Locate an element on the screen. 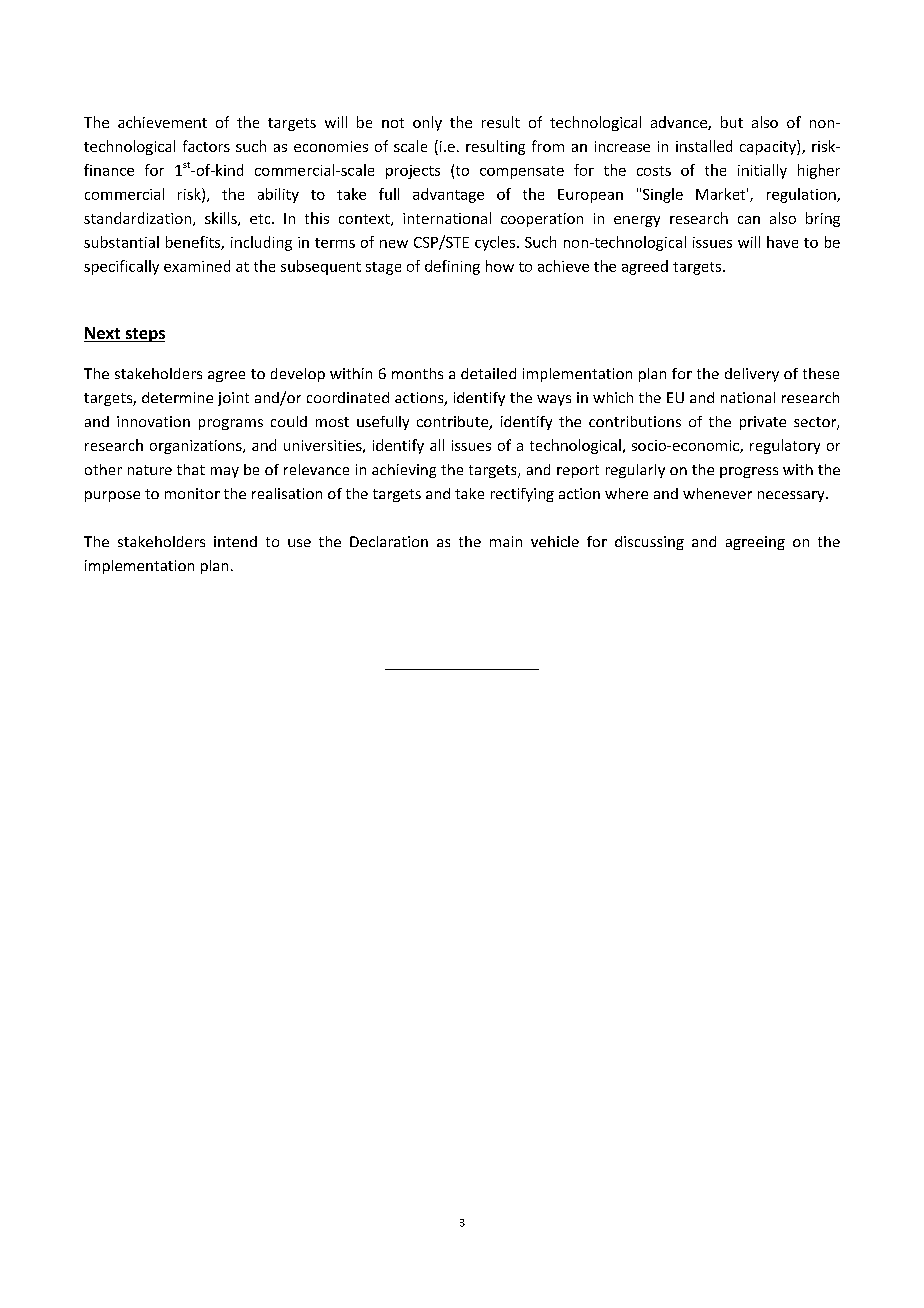 Image resolution: width=924 pixels, height=1308 pixels. only is located at coordinates (427, 123).
